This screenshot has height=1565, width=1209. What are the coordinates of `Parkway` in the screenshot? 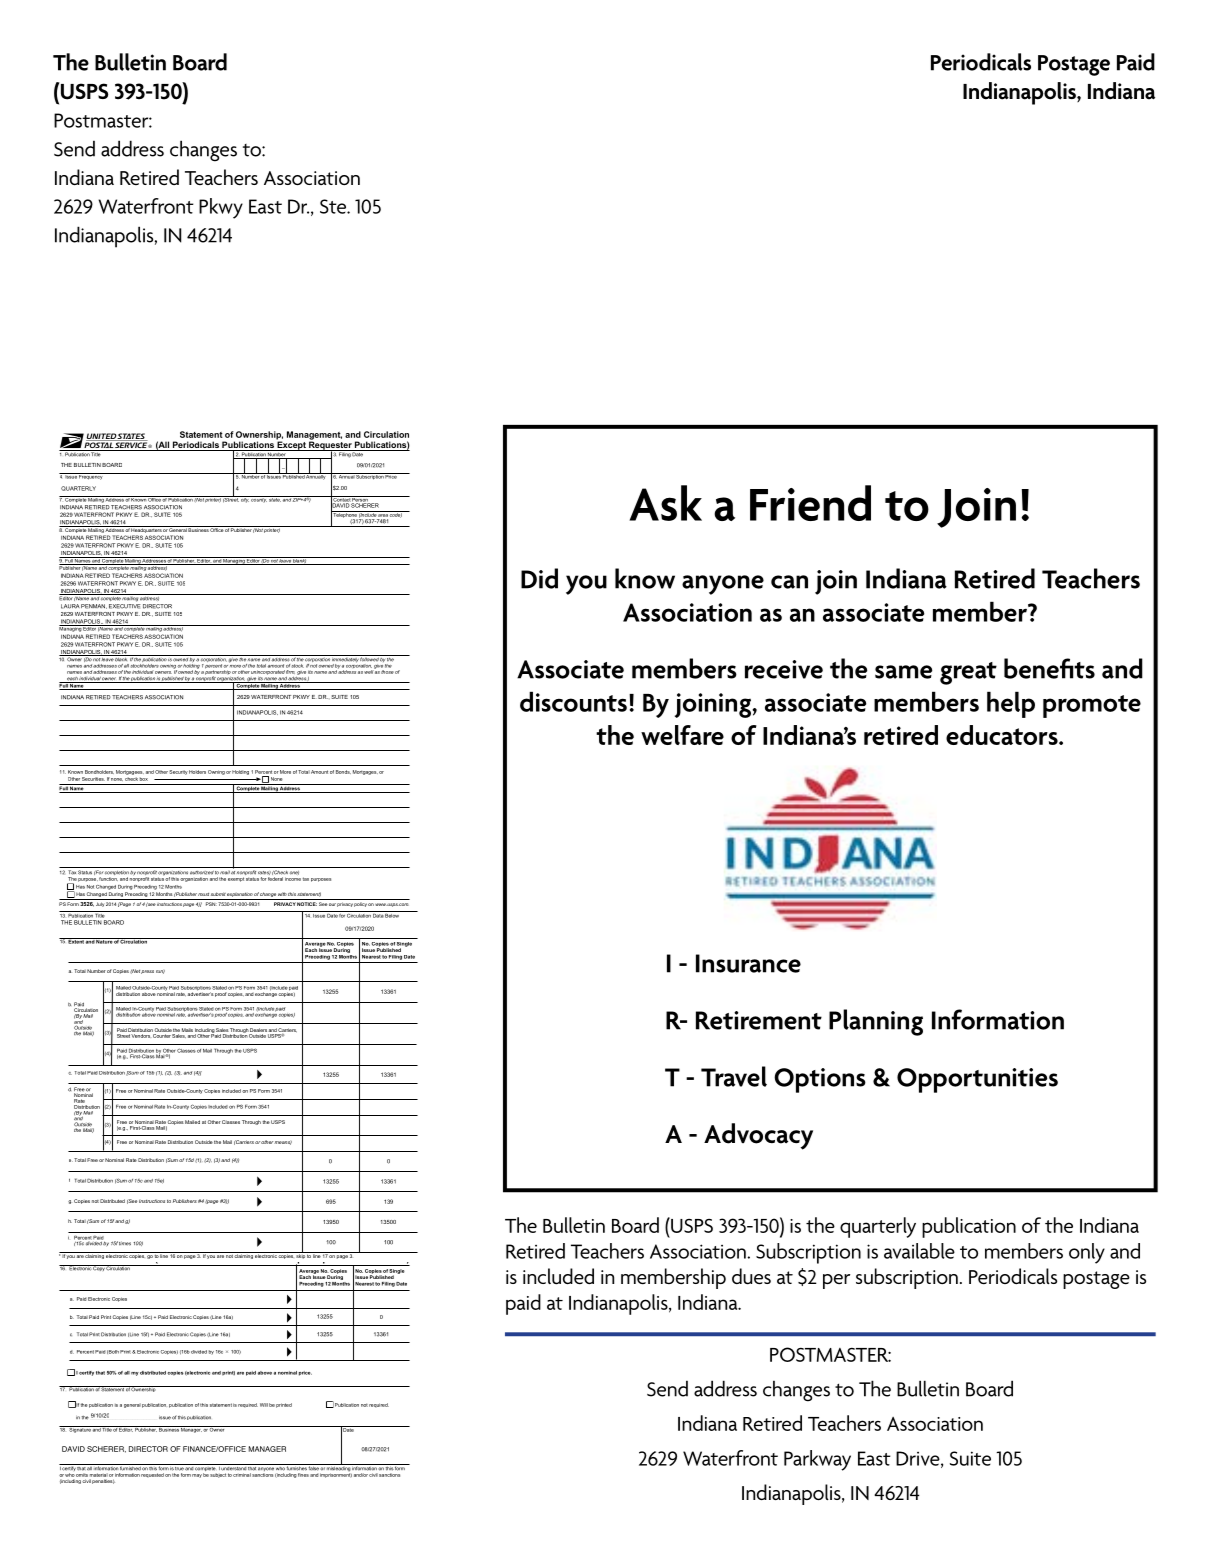 It's located at (817, 1460).
